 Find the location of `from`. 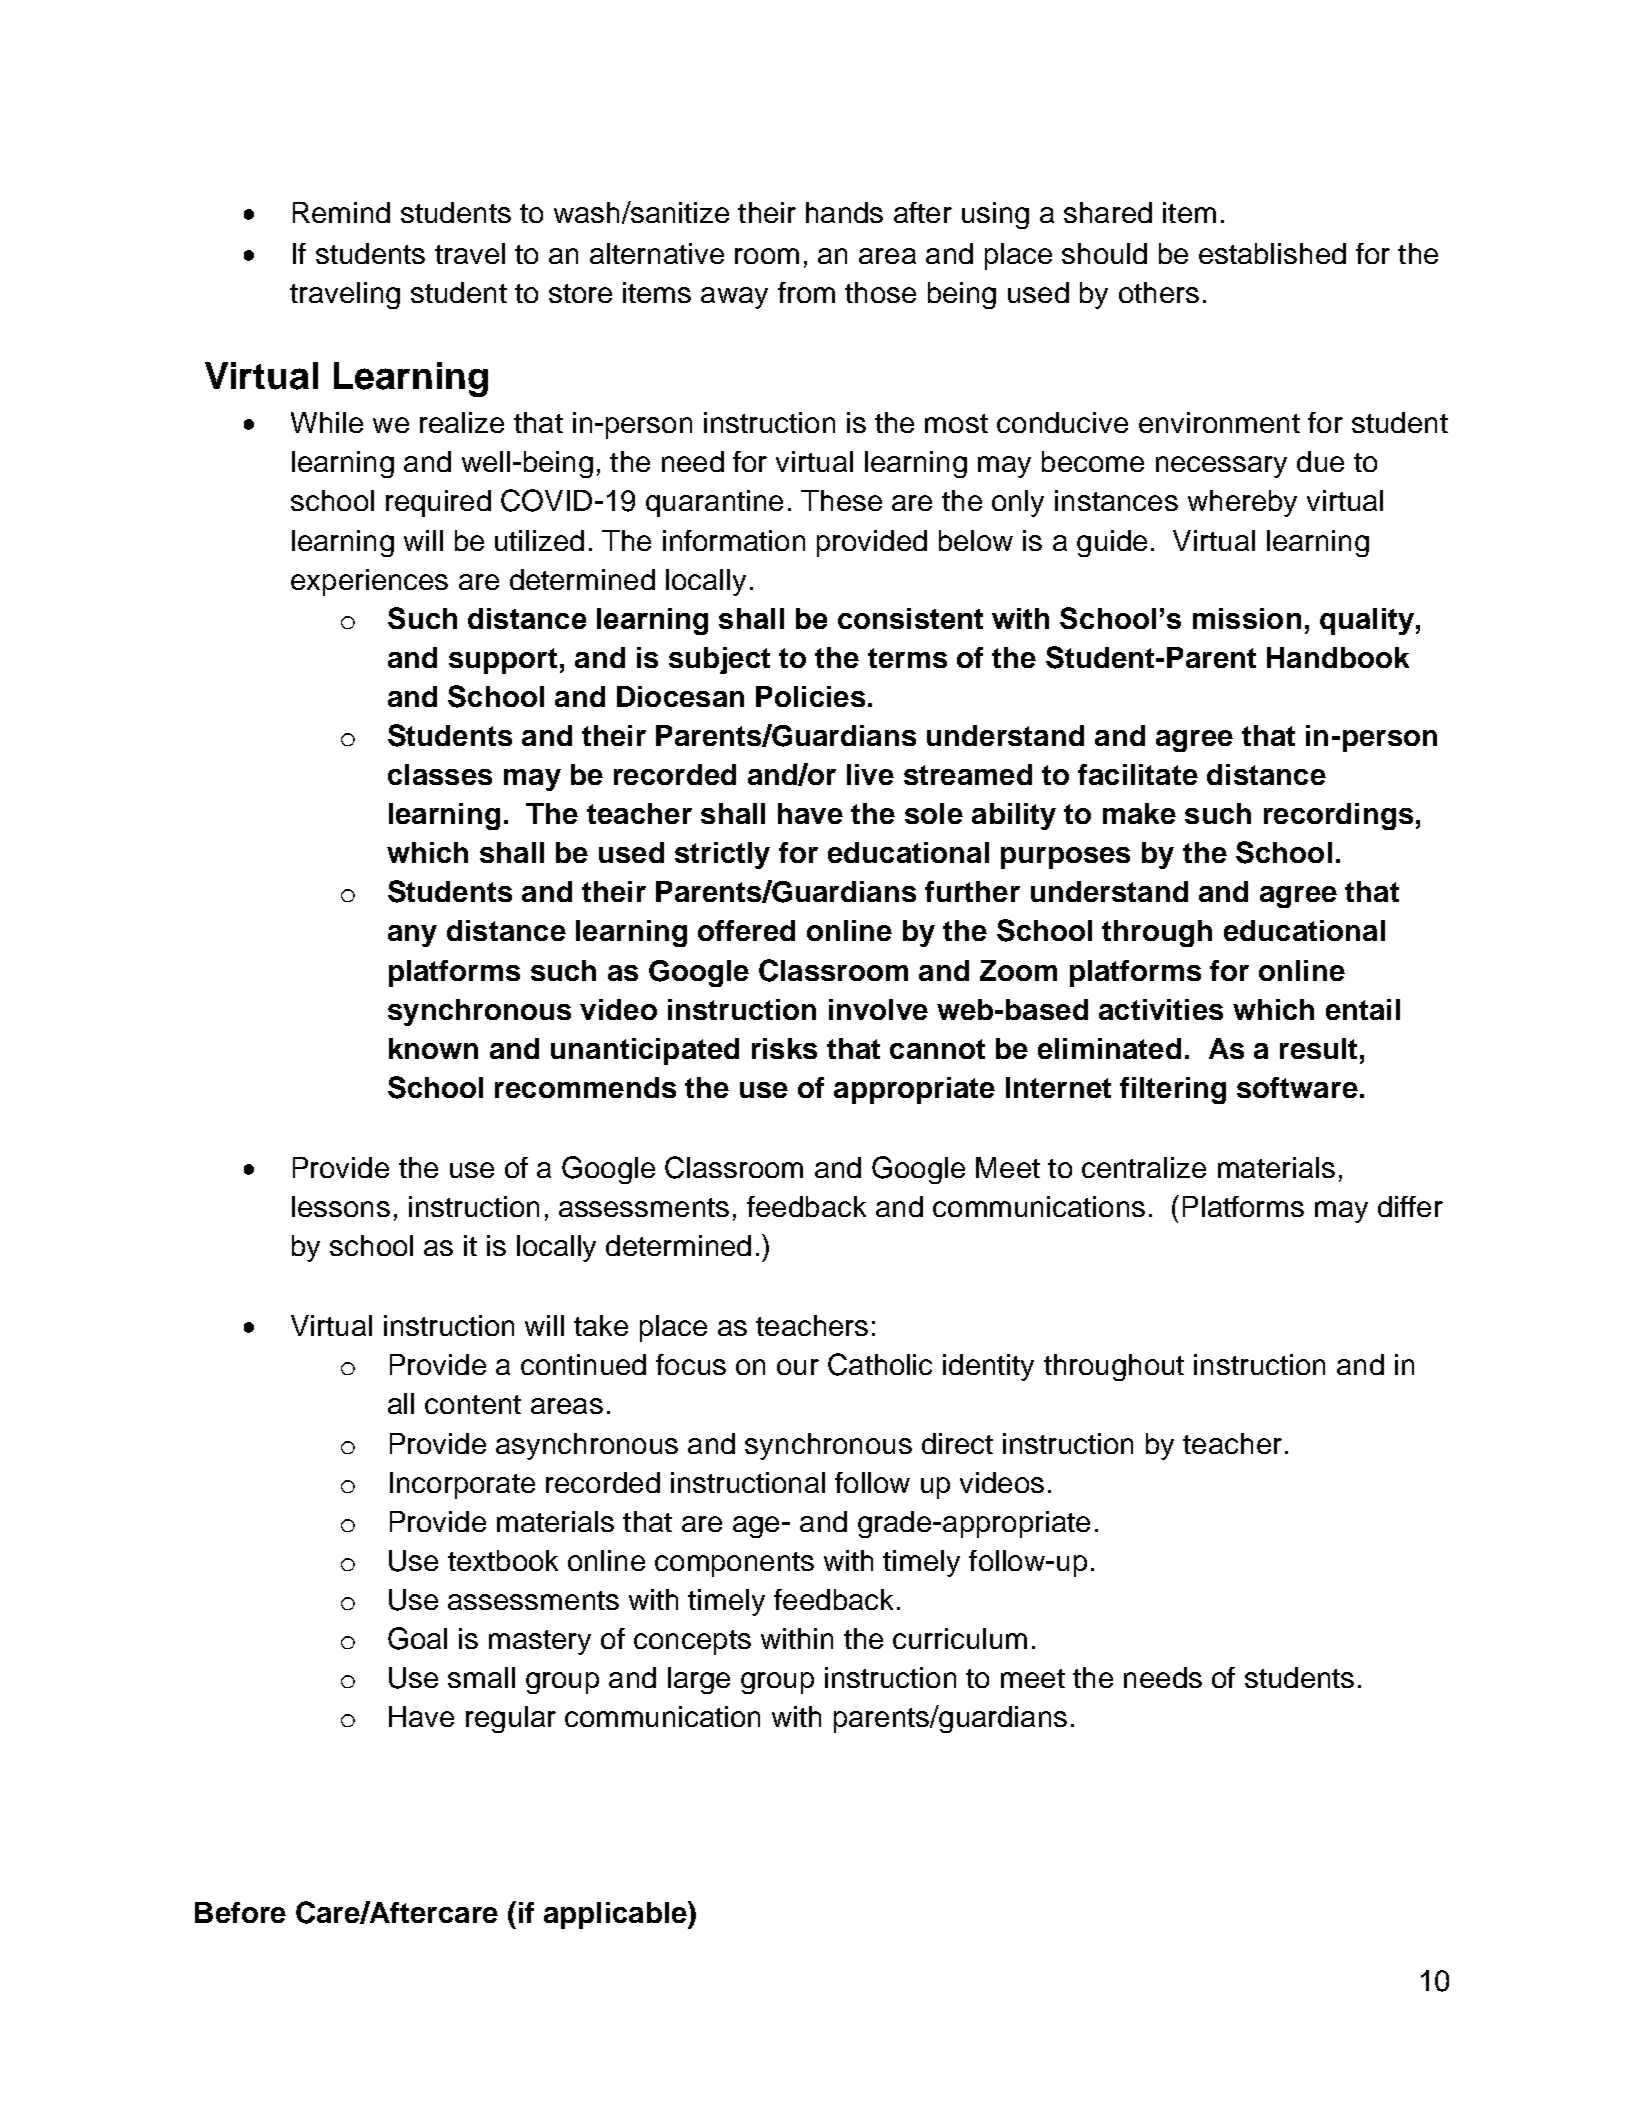

from is located at coordinates (806, 292).
